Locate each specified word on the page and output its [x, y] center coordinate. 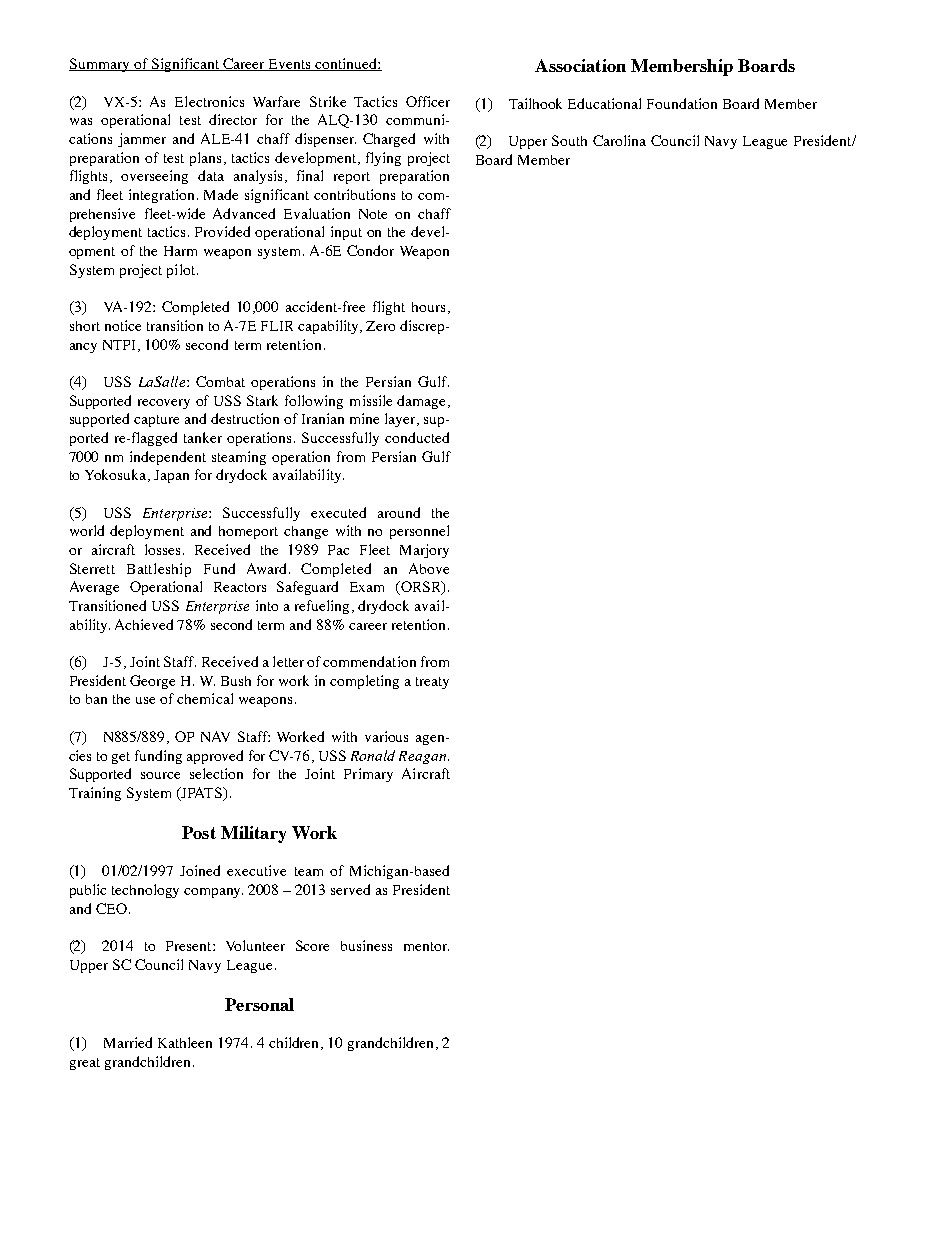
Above [429, 568]
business [366, 945]
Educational [604, 103]
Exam [367, 587]
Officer [428, 101]
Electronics [209, 101]
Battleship [159, 570]
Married [128, 1042]
